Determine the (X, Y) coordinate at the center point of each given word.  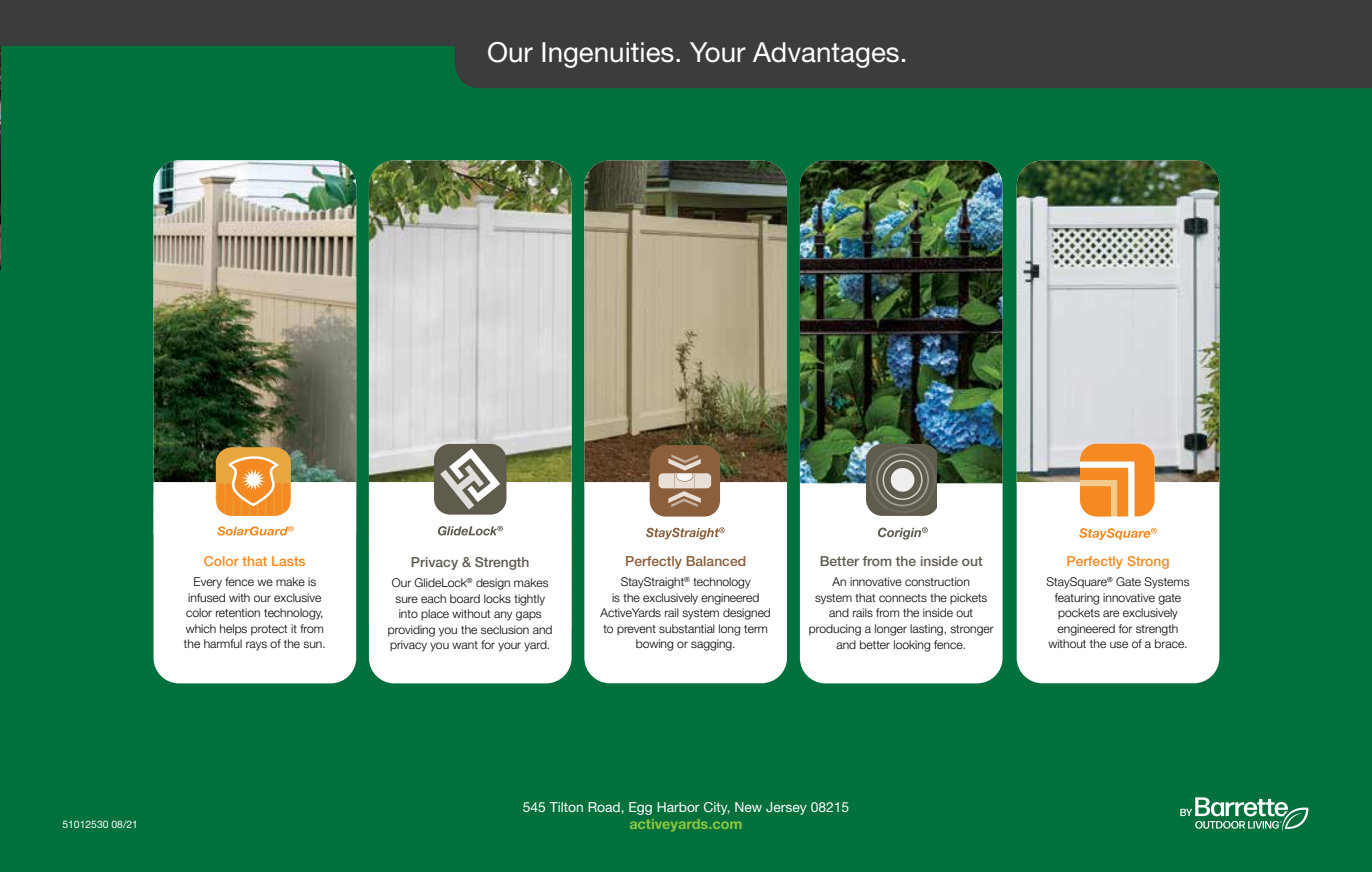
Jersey (786, 808)
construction (937, 581)
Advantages (826, 55)
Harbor (678, 807)
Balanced (716, 561)
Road (605, 807)
